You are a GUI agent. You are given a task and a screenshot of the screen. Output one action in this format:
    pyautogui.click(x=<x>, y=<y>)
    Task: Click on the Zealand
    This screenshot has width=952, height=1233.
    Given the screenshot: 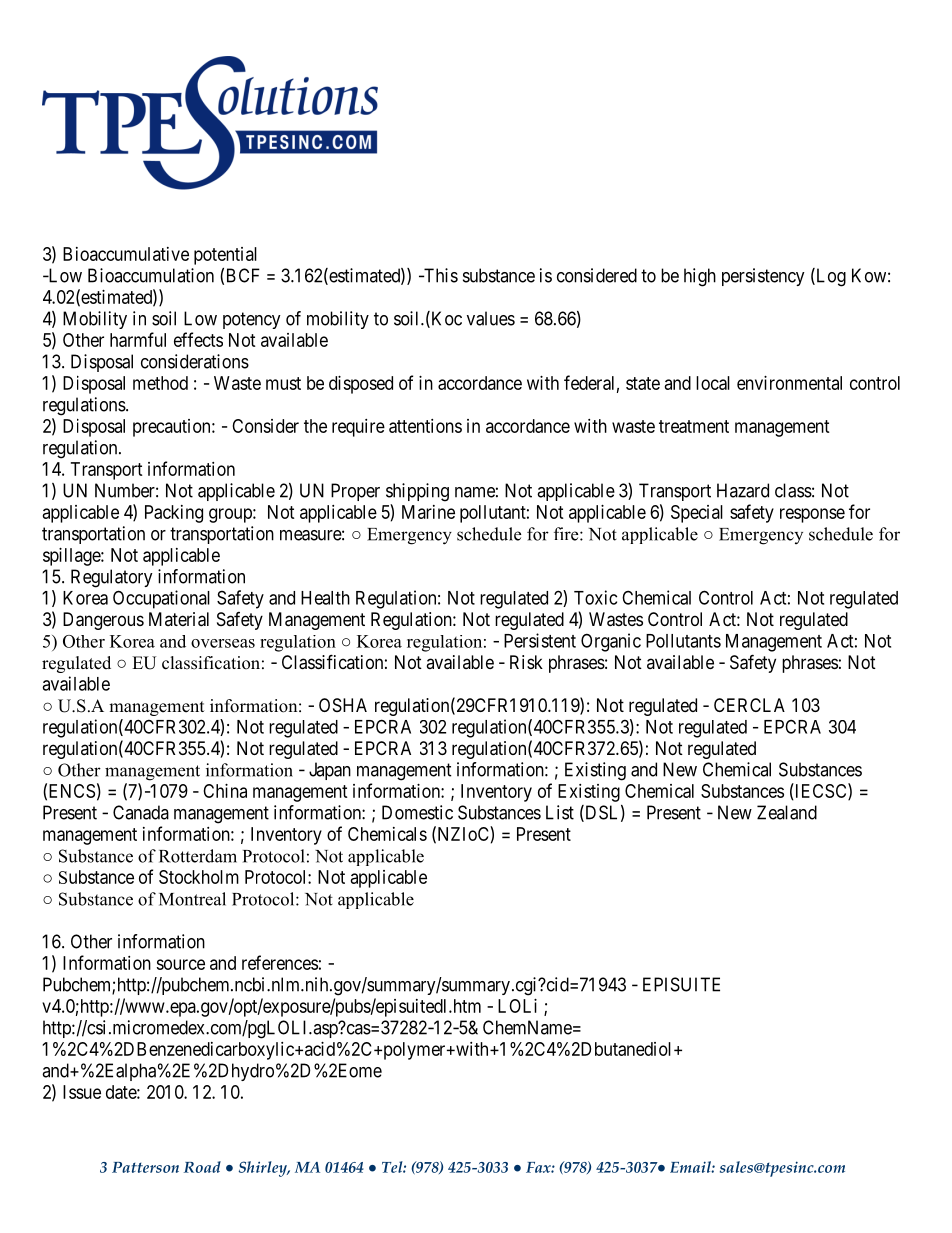 What is the action you would take?
    pyautogui.click(x=787, y=812)
